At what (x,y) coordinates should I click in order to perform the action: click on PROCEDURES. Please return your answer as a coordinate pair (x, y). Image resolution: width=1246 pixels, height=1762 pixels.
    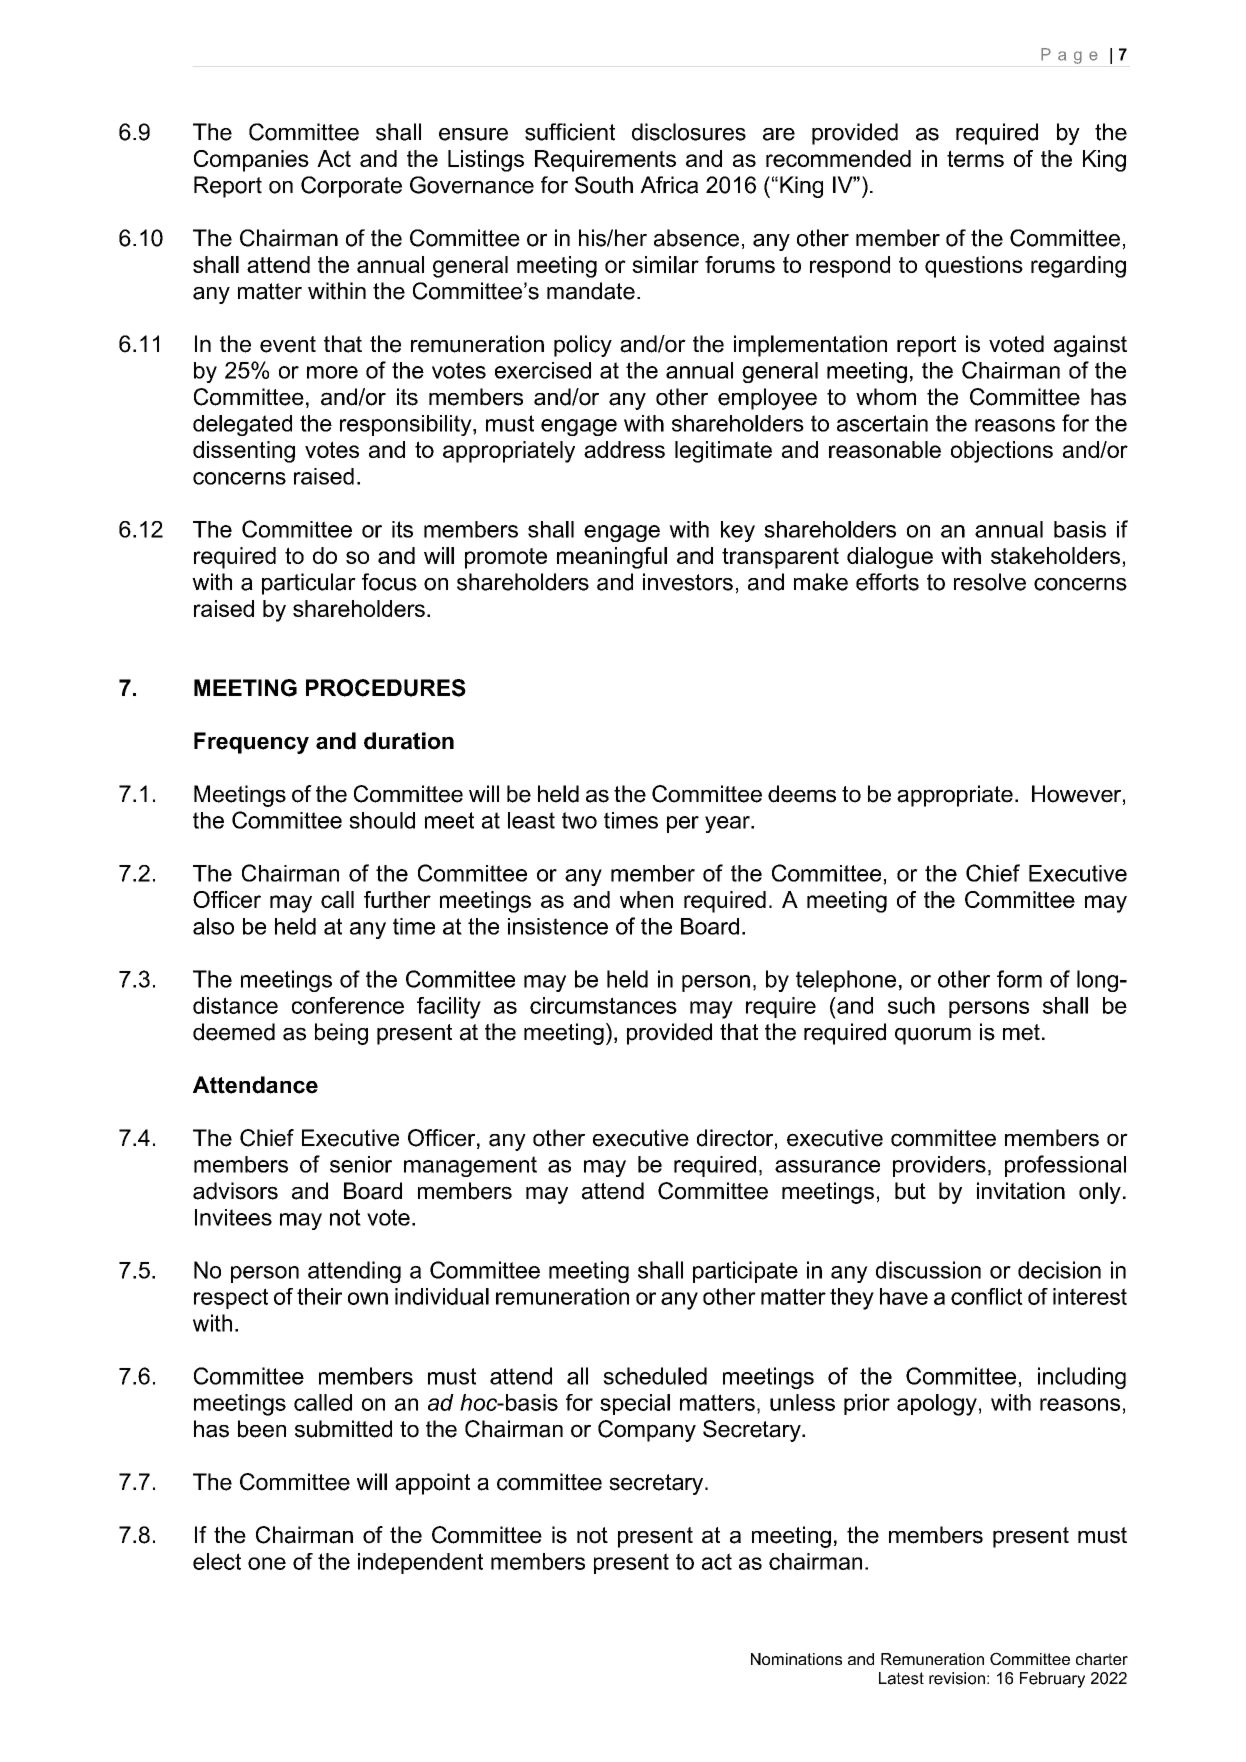
    Looking at the image, I should click on (386, 688).
